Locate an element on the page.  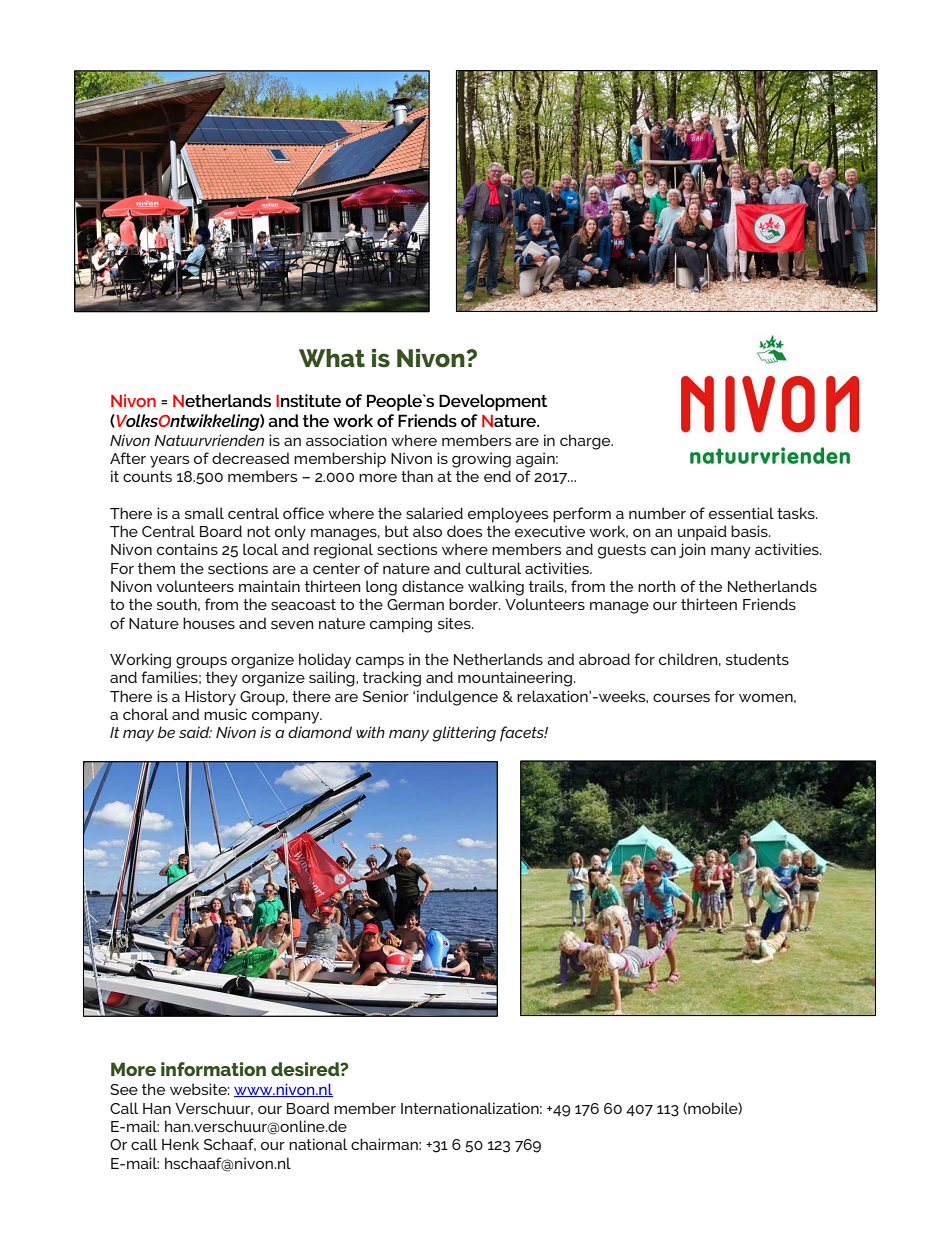
unpaid is located at coordinates (702, 533).
